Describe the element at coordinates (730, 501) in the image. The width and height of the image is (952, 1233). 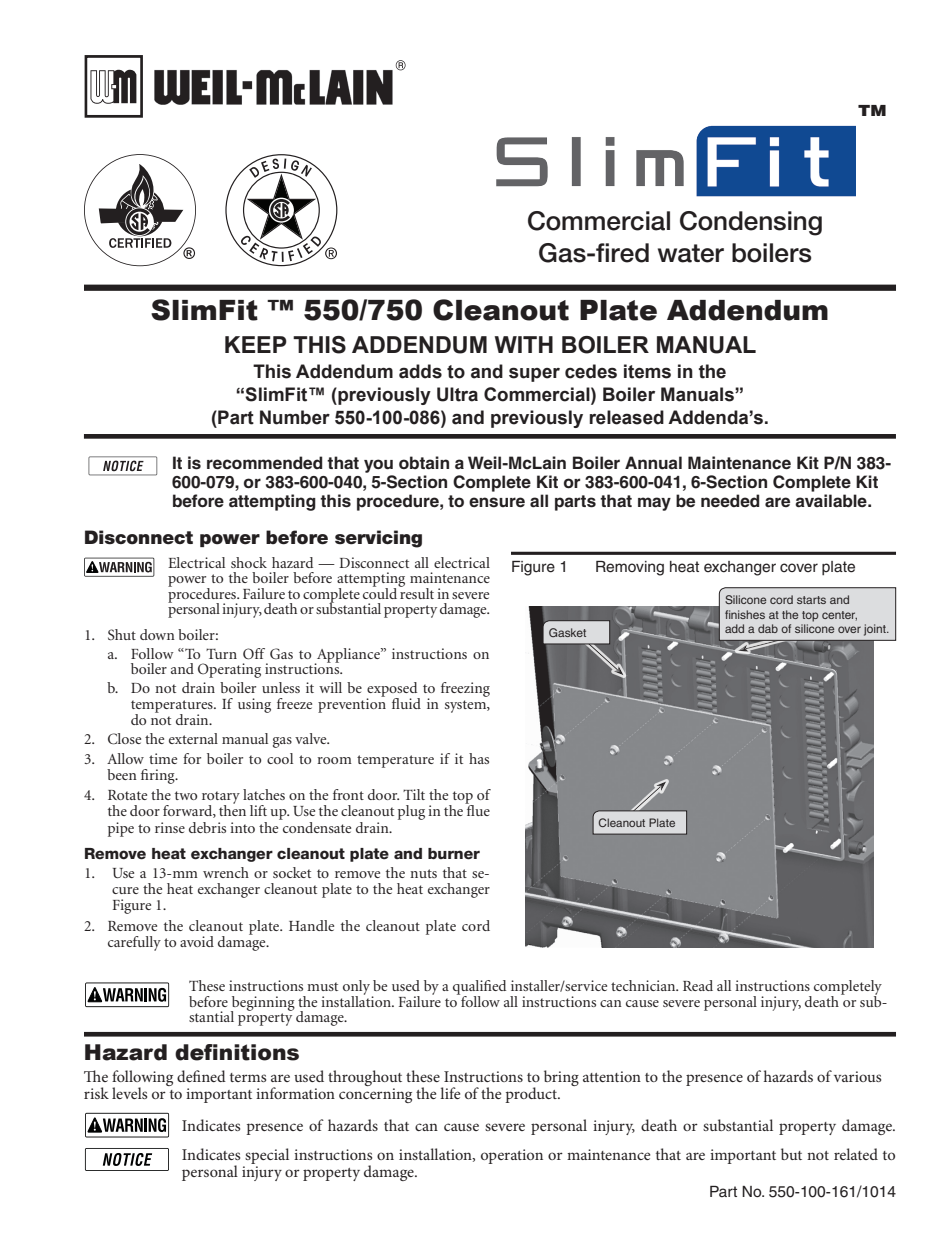
I see `needed` at that location.
